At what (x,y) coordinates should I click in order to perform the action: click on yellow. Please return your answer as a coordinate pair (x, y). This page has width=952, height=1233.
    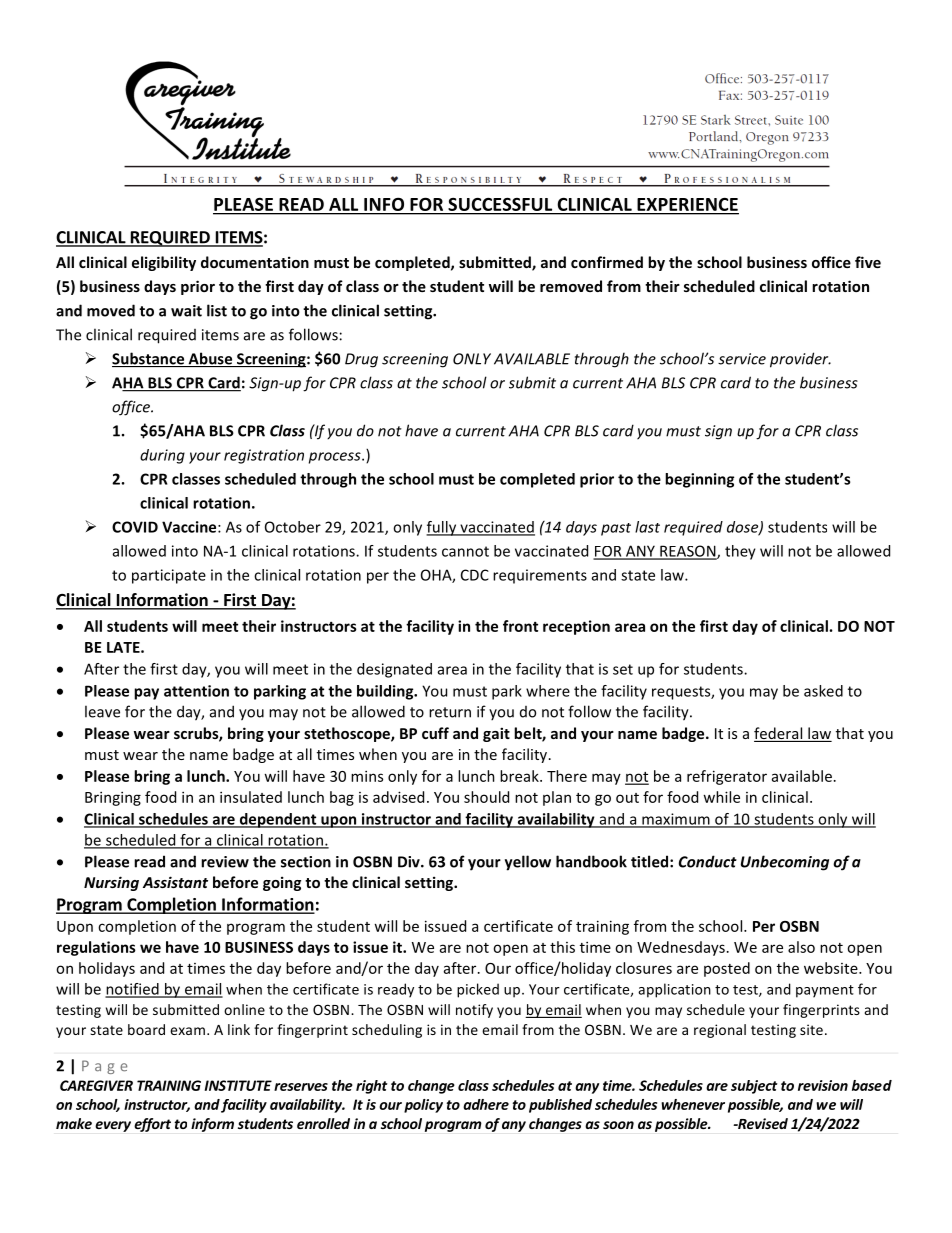
    Looking at the image, I should click on (528, 863).
